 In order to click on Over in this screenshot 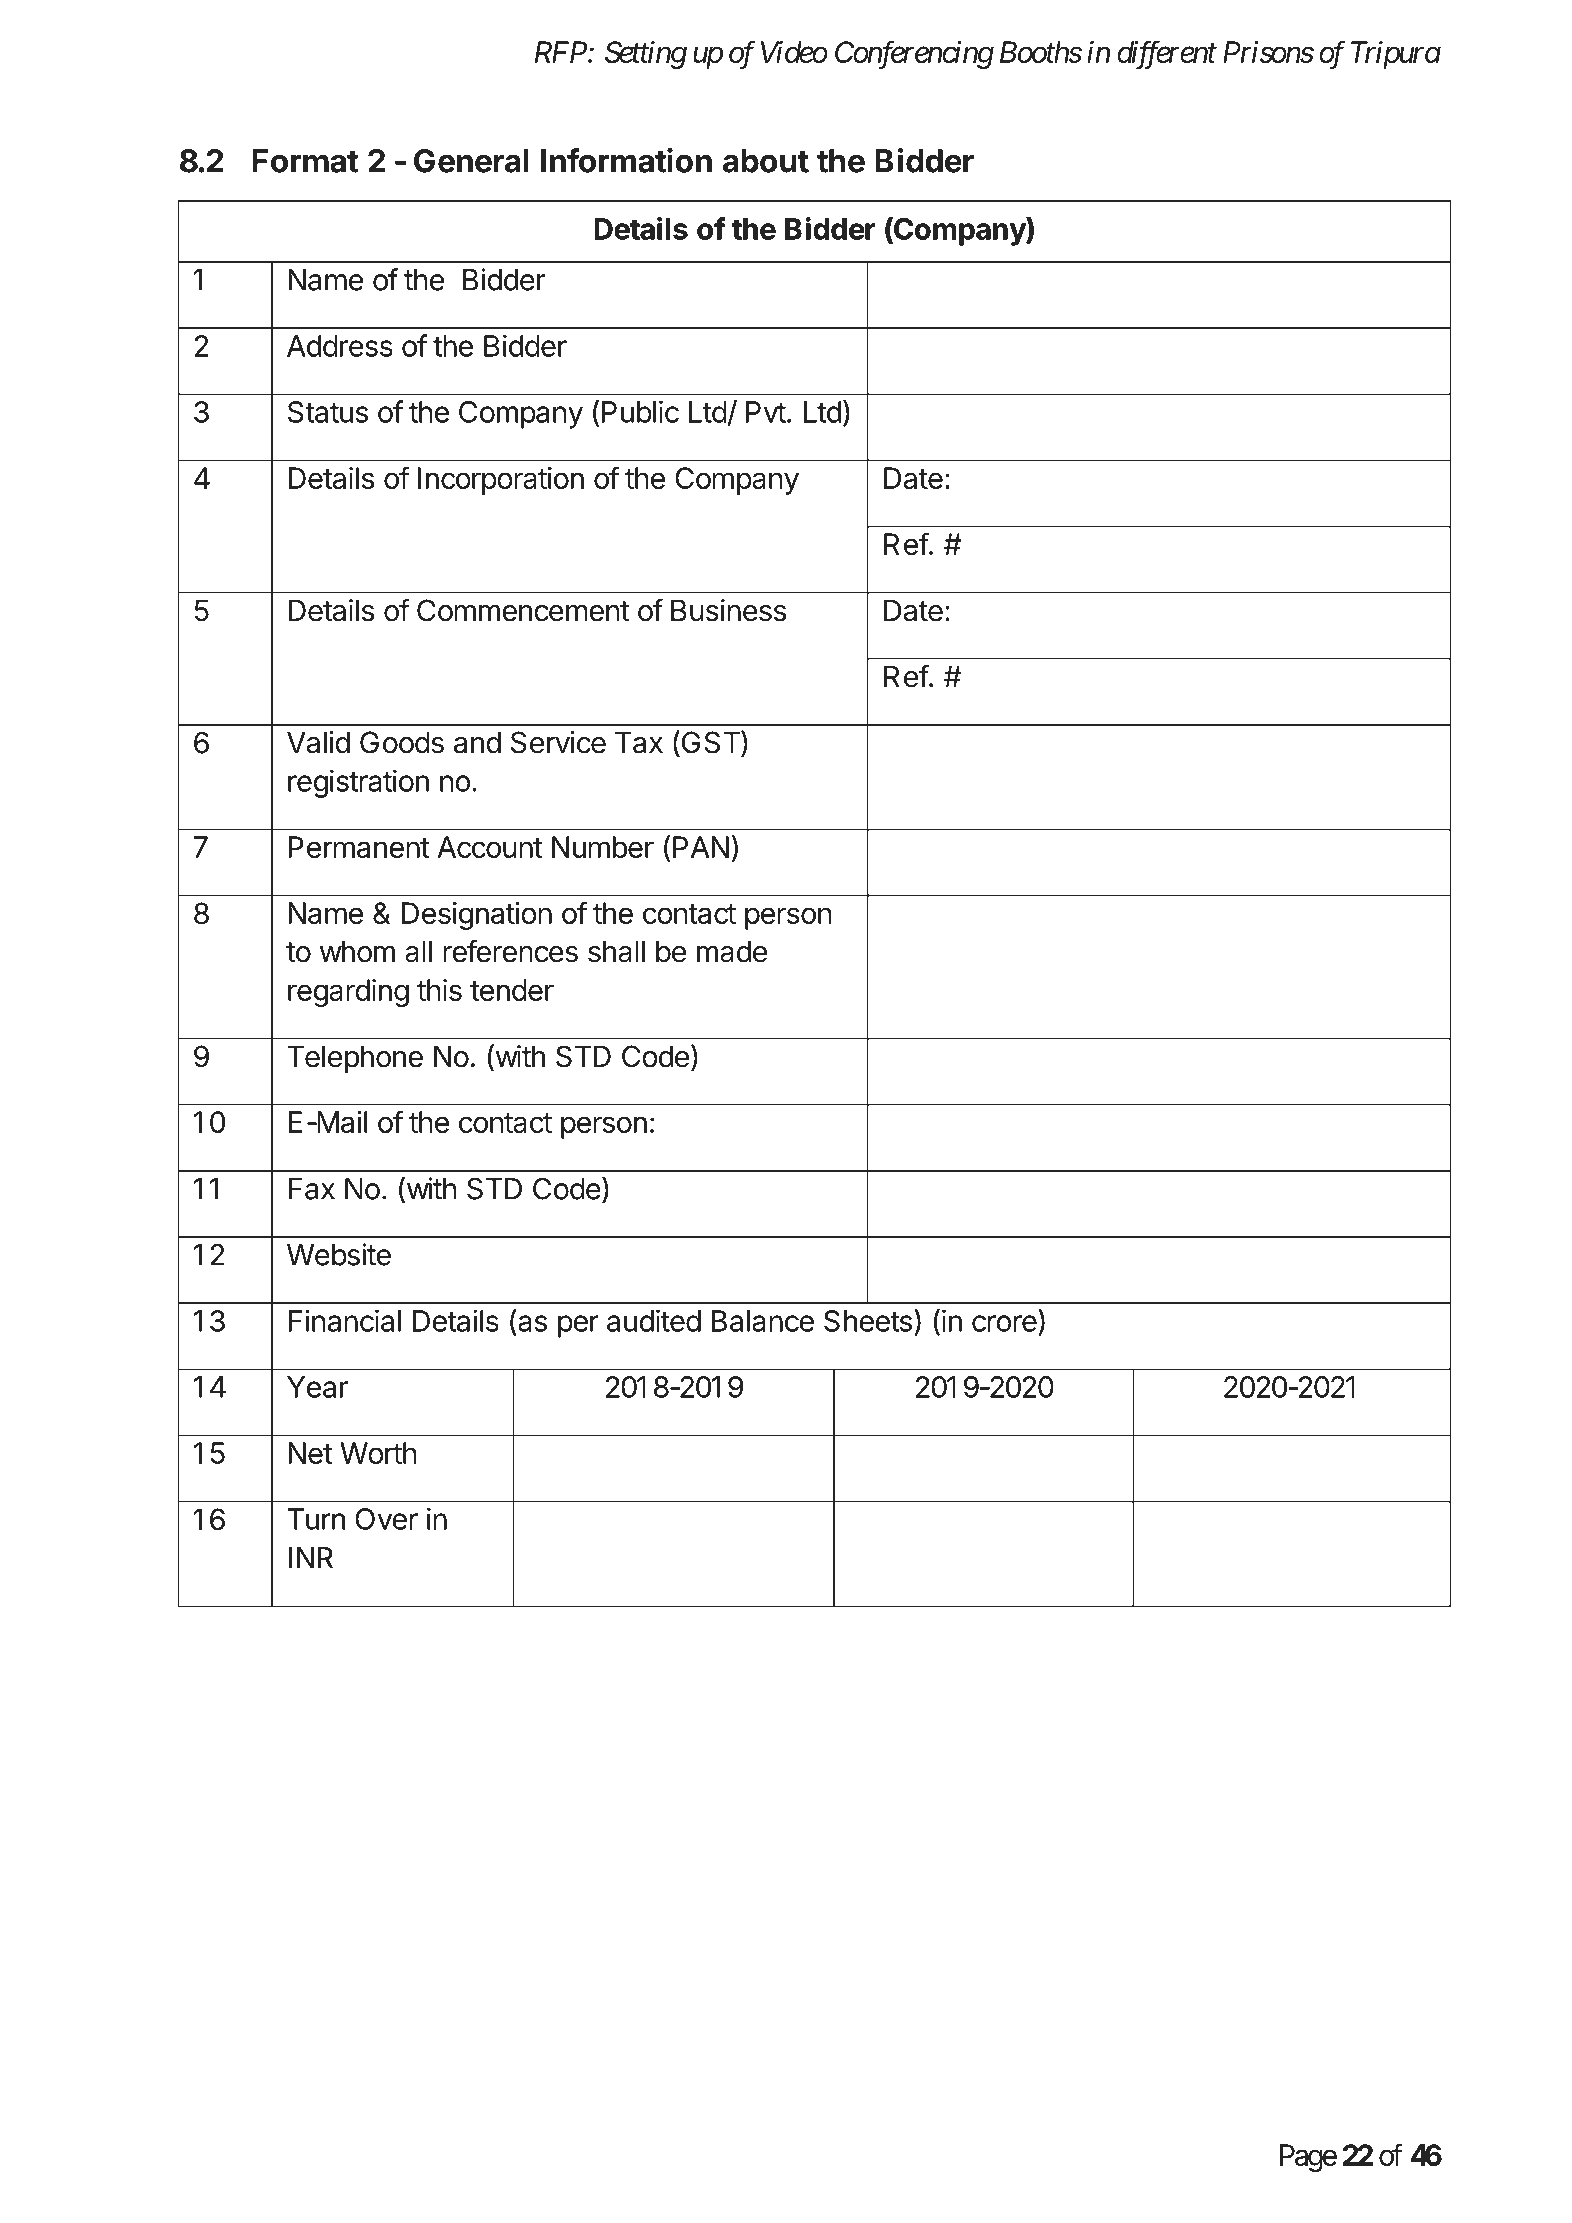, I will do `click(386, 1519)`.
